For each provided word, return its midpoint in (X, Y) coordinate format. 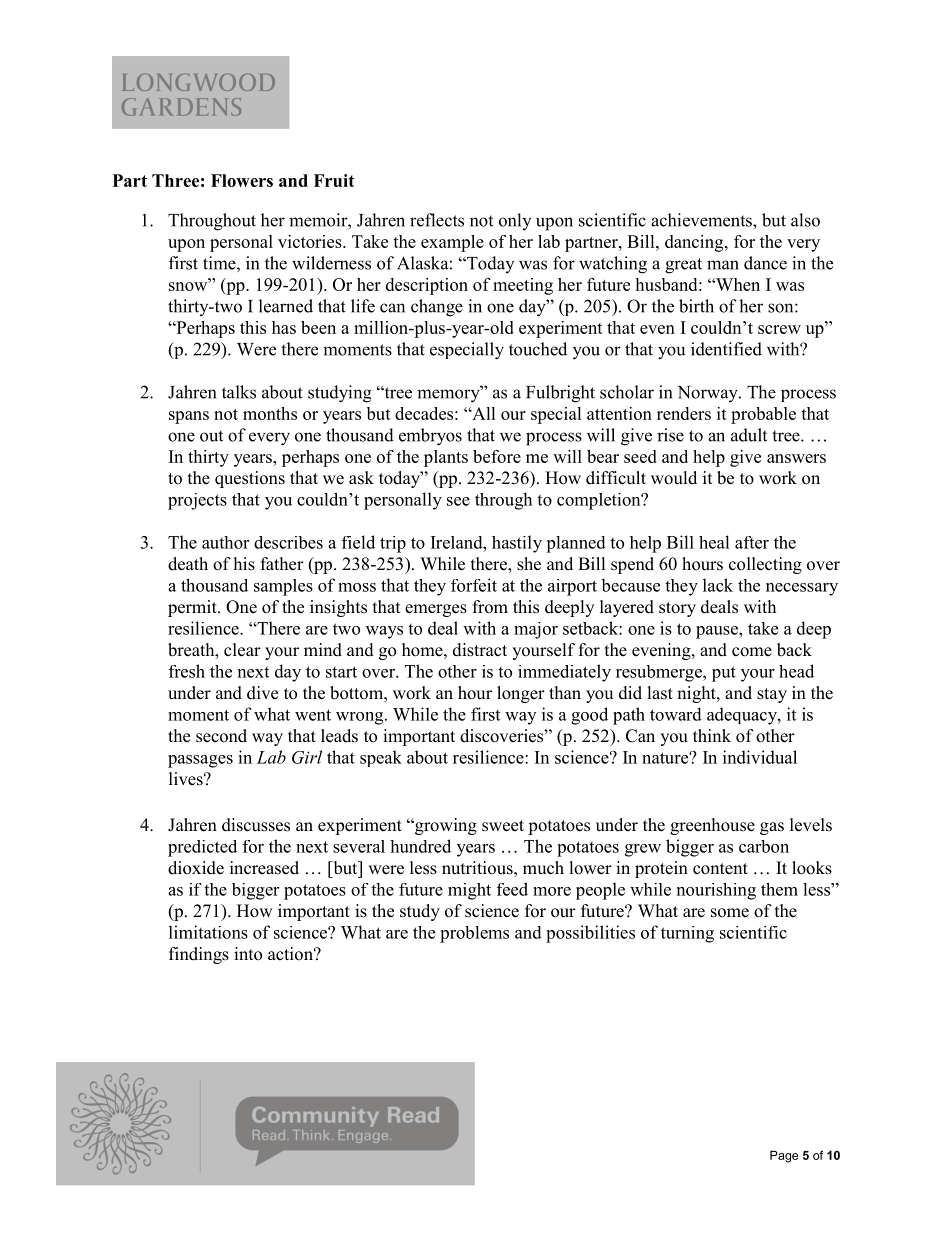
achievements (702, 220)
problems (474, 934)
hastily (517, 544)
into (248, 954)
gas (772, 828)
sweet (503, 826)
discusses (256, 825)
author (225, 542)
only (515, 221)
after (752, 542)
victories (311, 241)
